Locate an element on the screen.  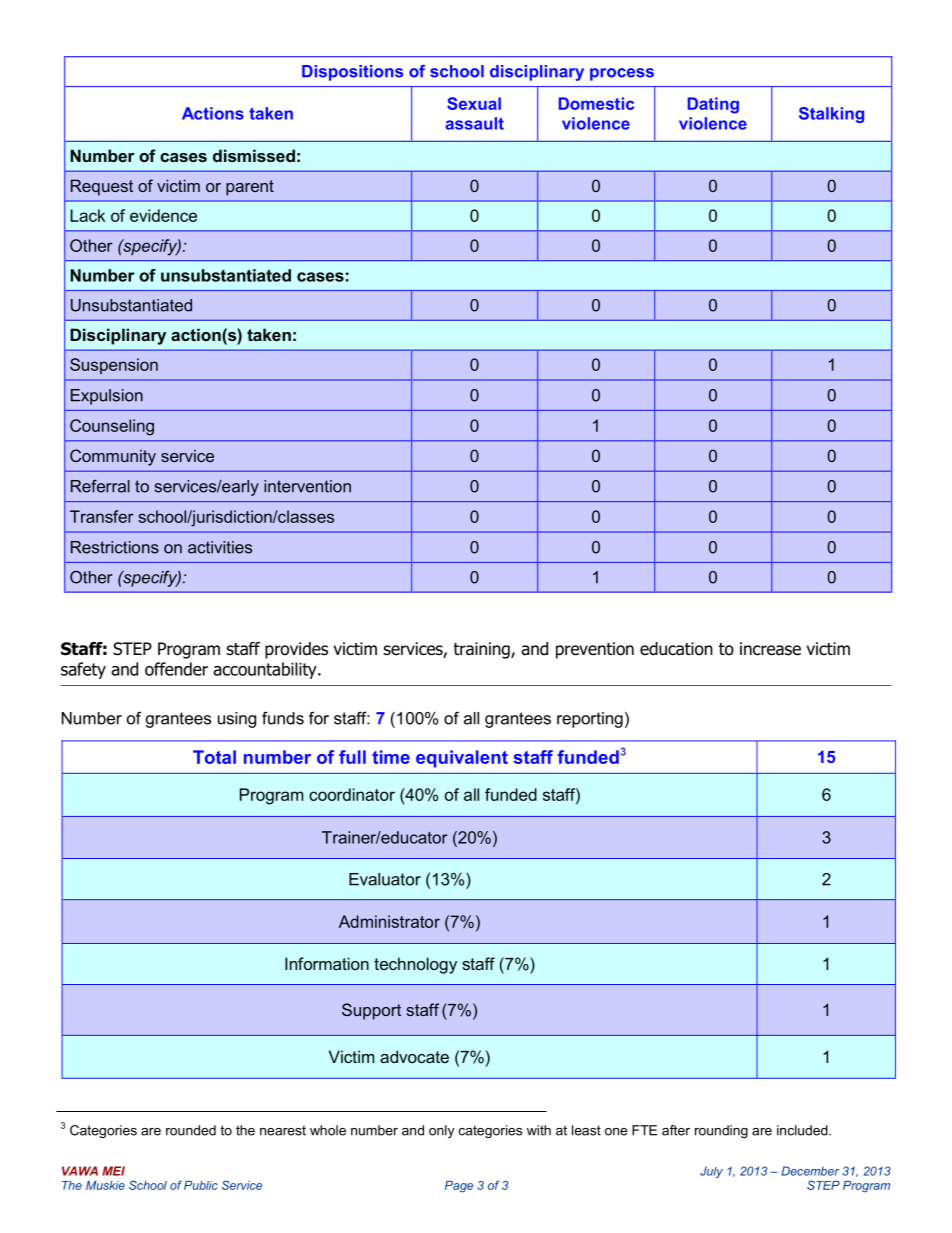
Total is located at coordinates (214, 757).
